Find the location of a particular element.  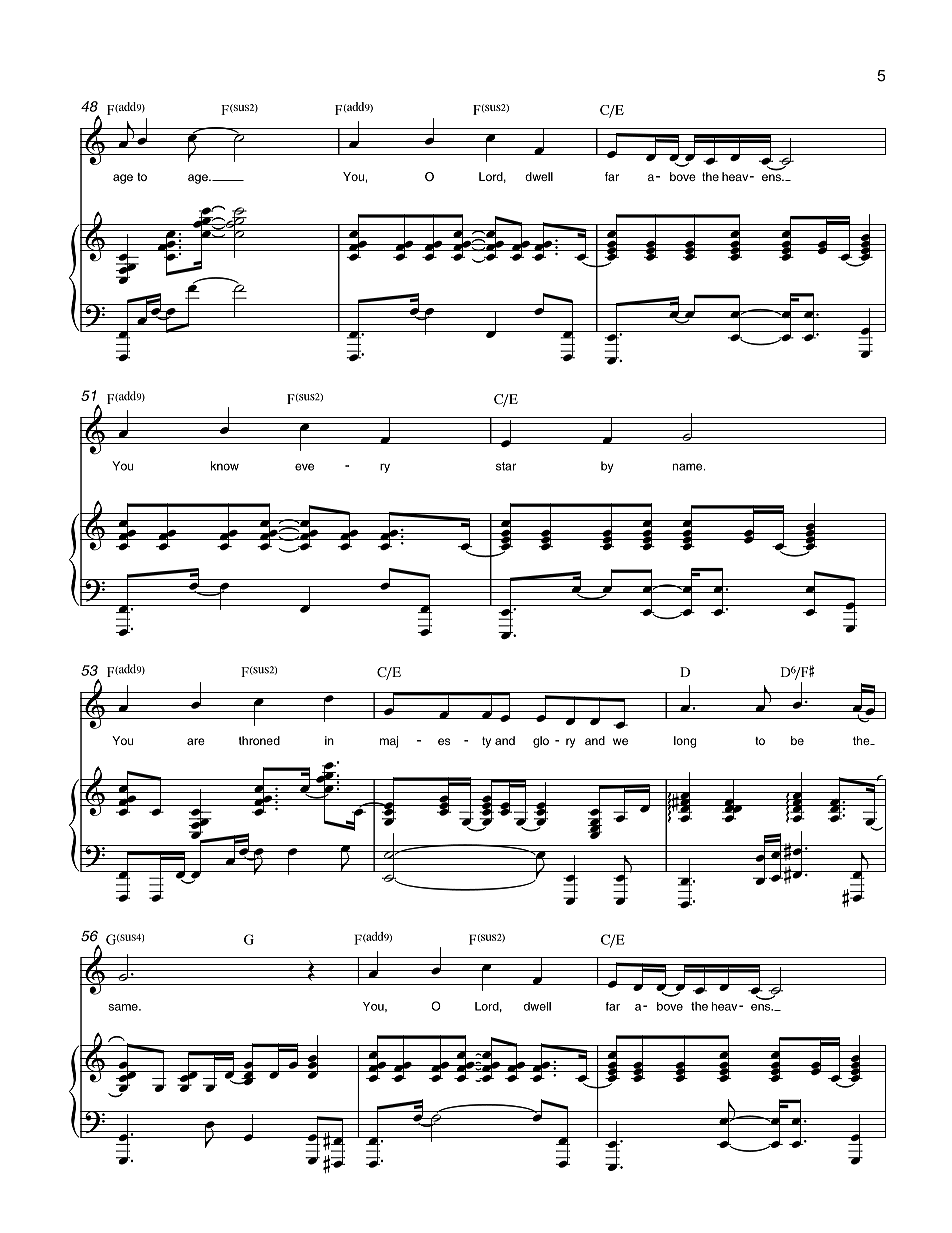

are is located at coordinates (196, 741).
